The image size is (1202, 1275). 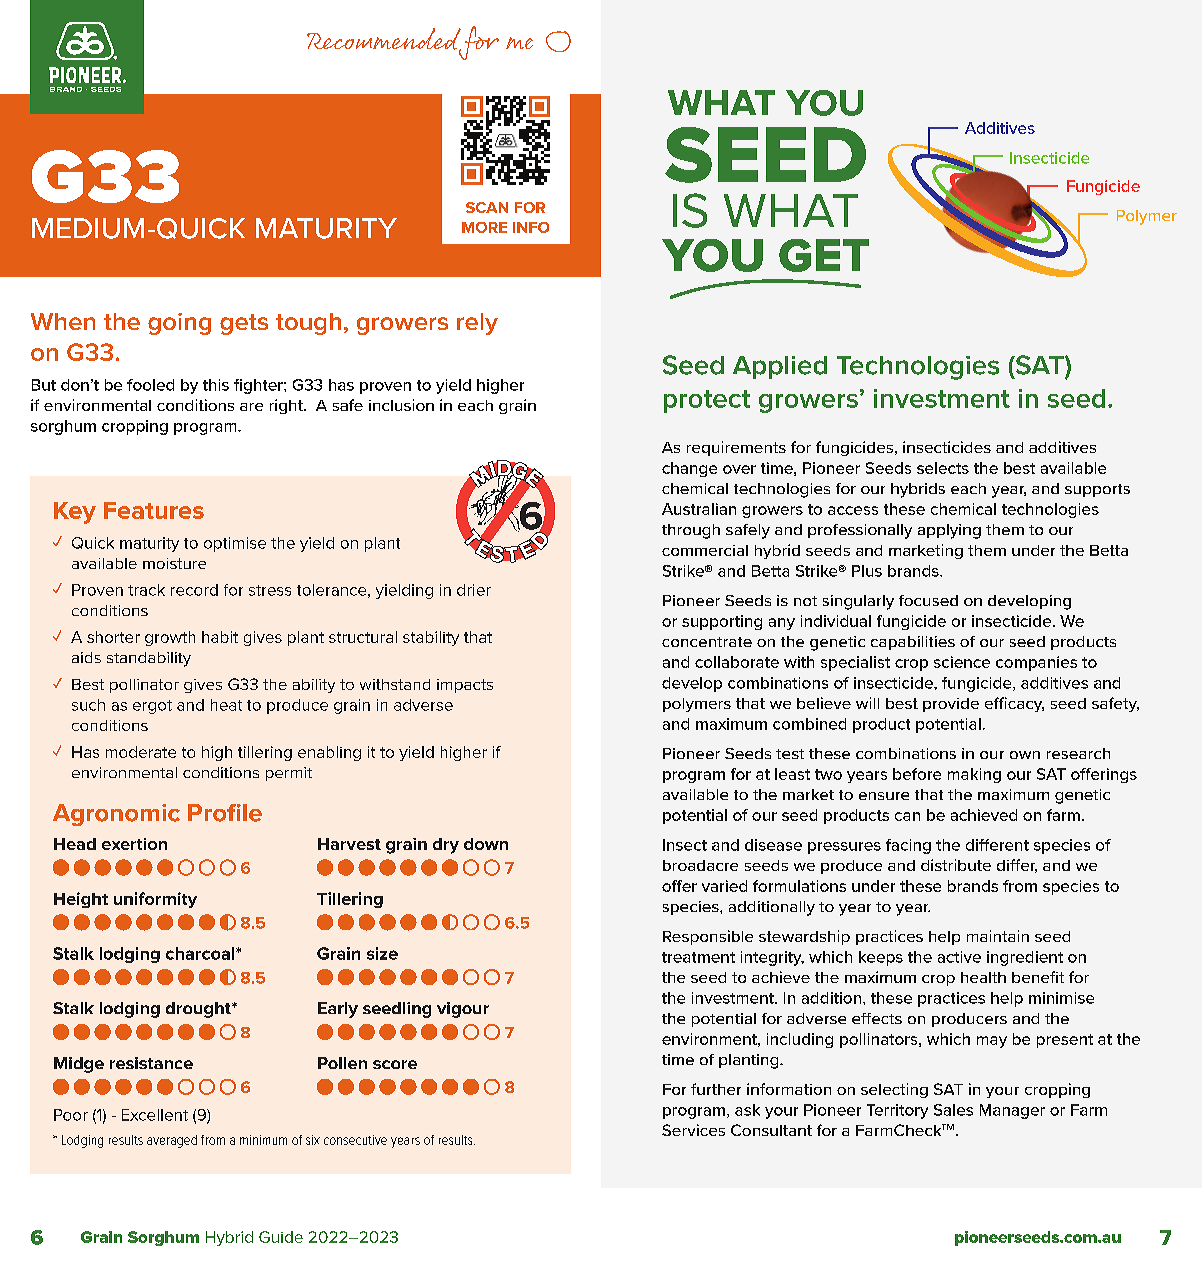 I want to click on distribute, so click(x=956, y=865).
